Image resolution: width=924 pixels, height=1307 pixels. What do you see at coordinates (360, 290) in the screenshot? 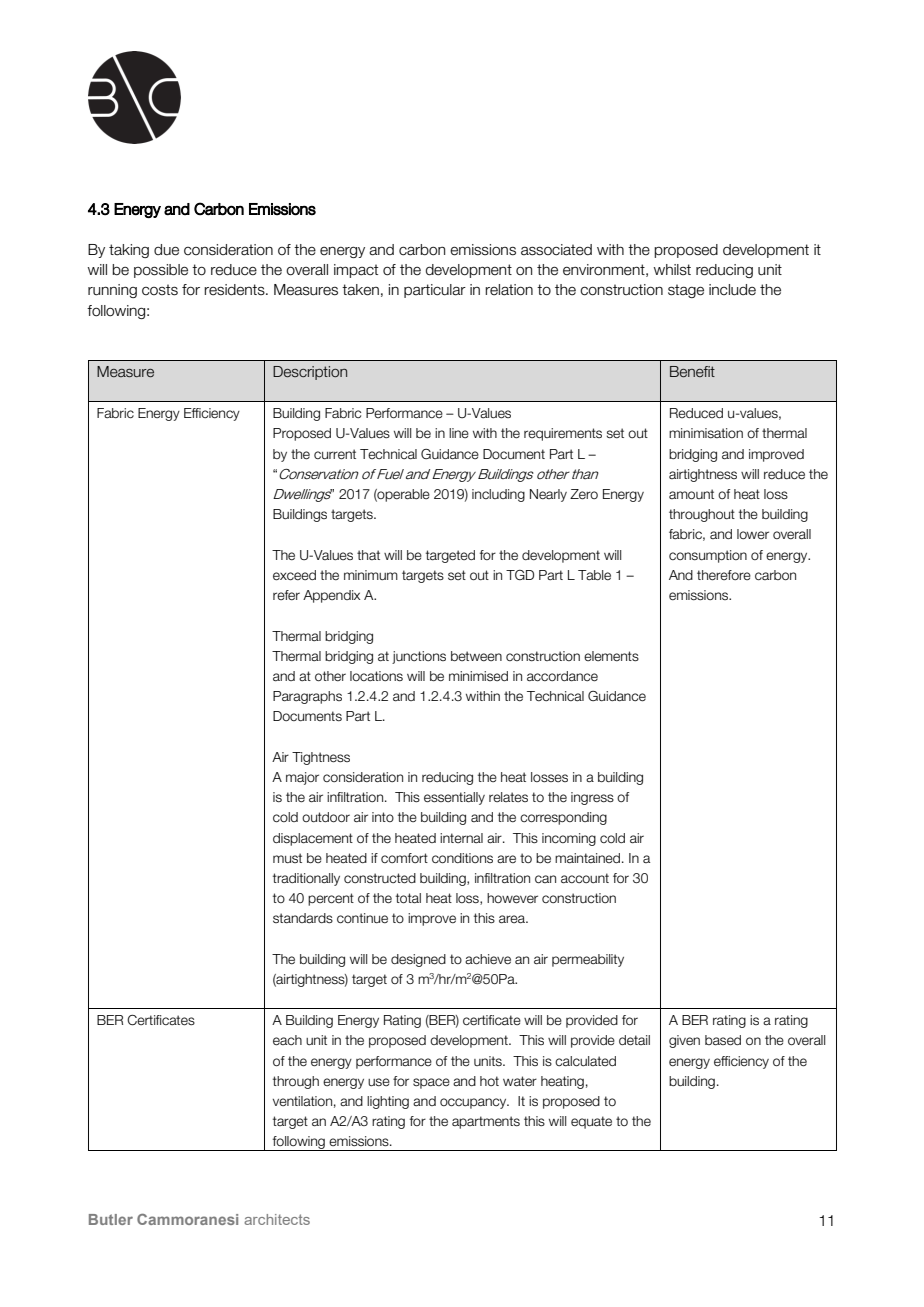
I see `taken` at bounding box center [360, 290].
